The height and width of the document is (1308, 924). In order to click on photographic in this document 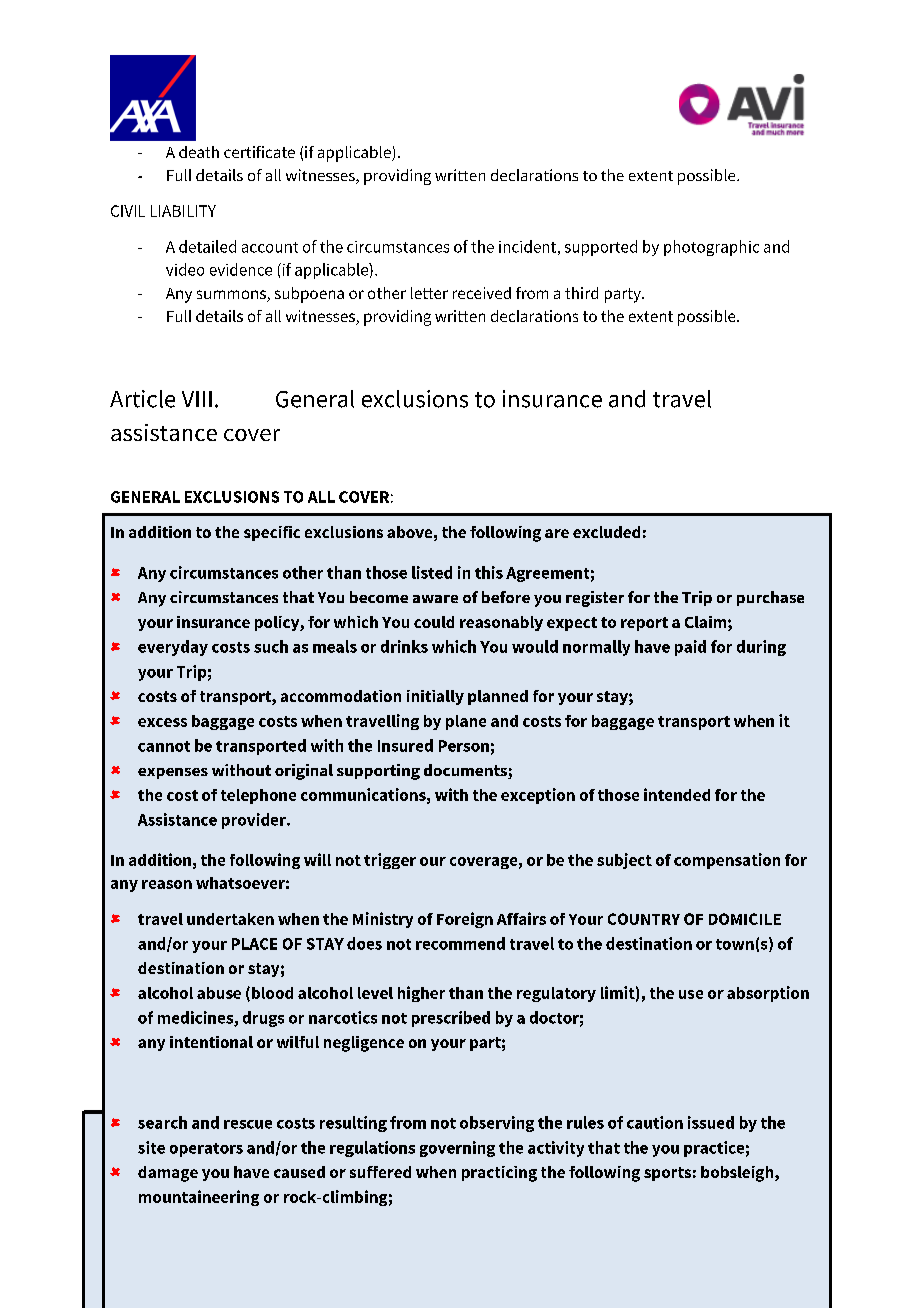, I will do `click(711, 248)`.
